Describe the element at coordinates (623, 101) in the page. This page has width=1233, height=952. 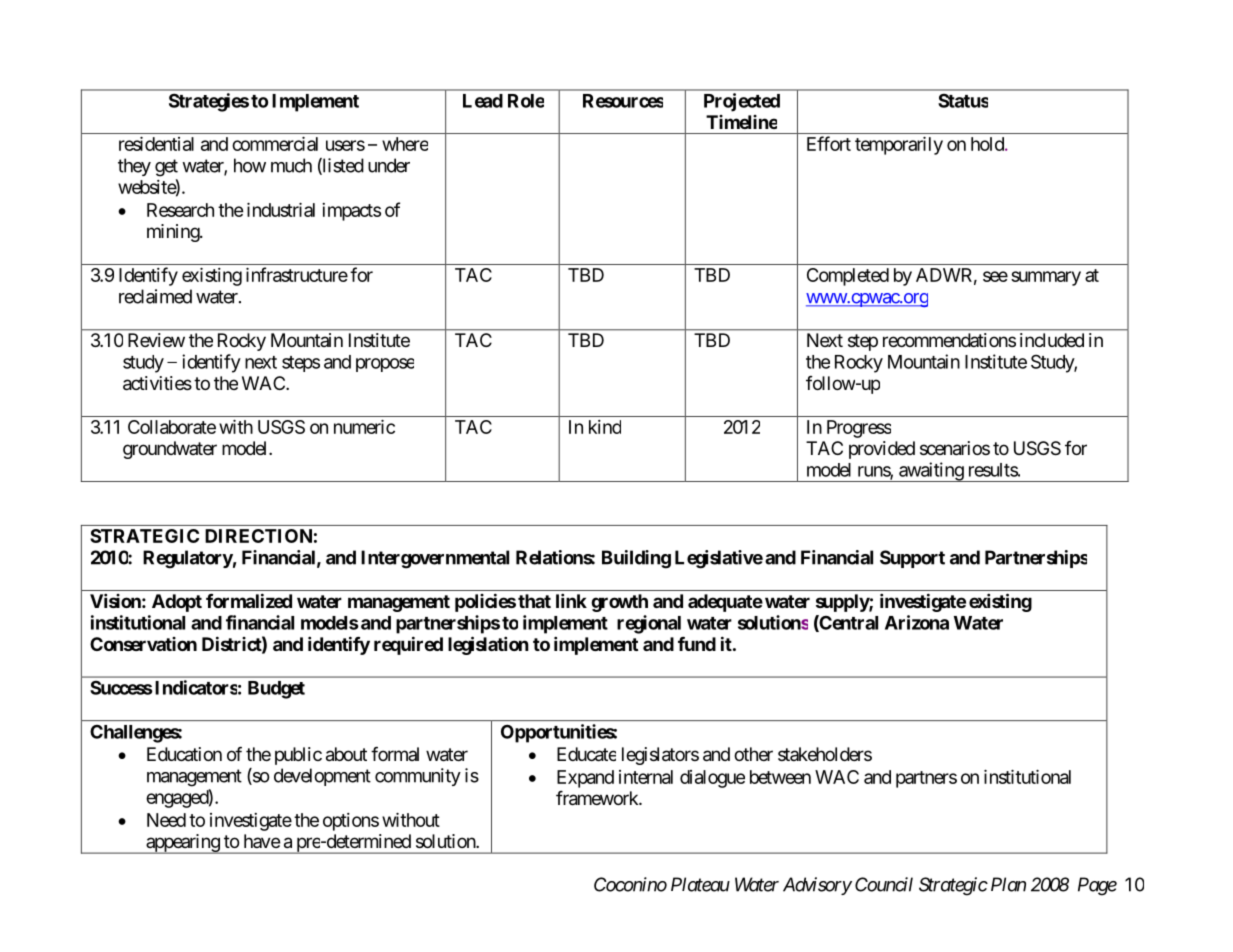
I see `Resources` at that location.
